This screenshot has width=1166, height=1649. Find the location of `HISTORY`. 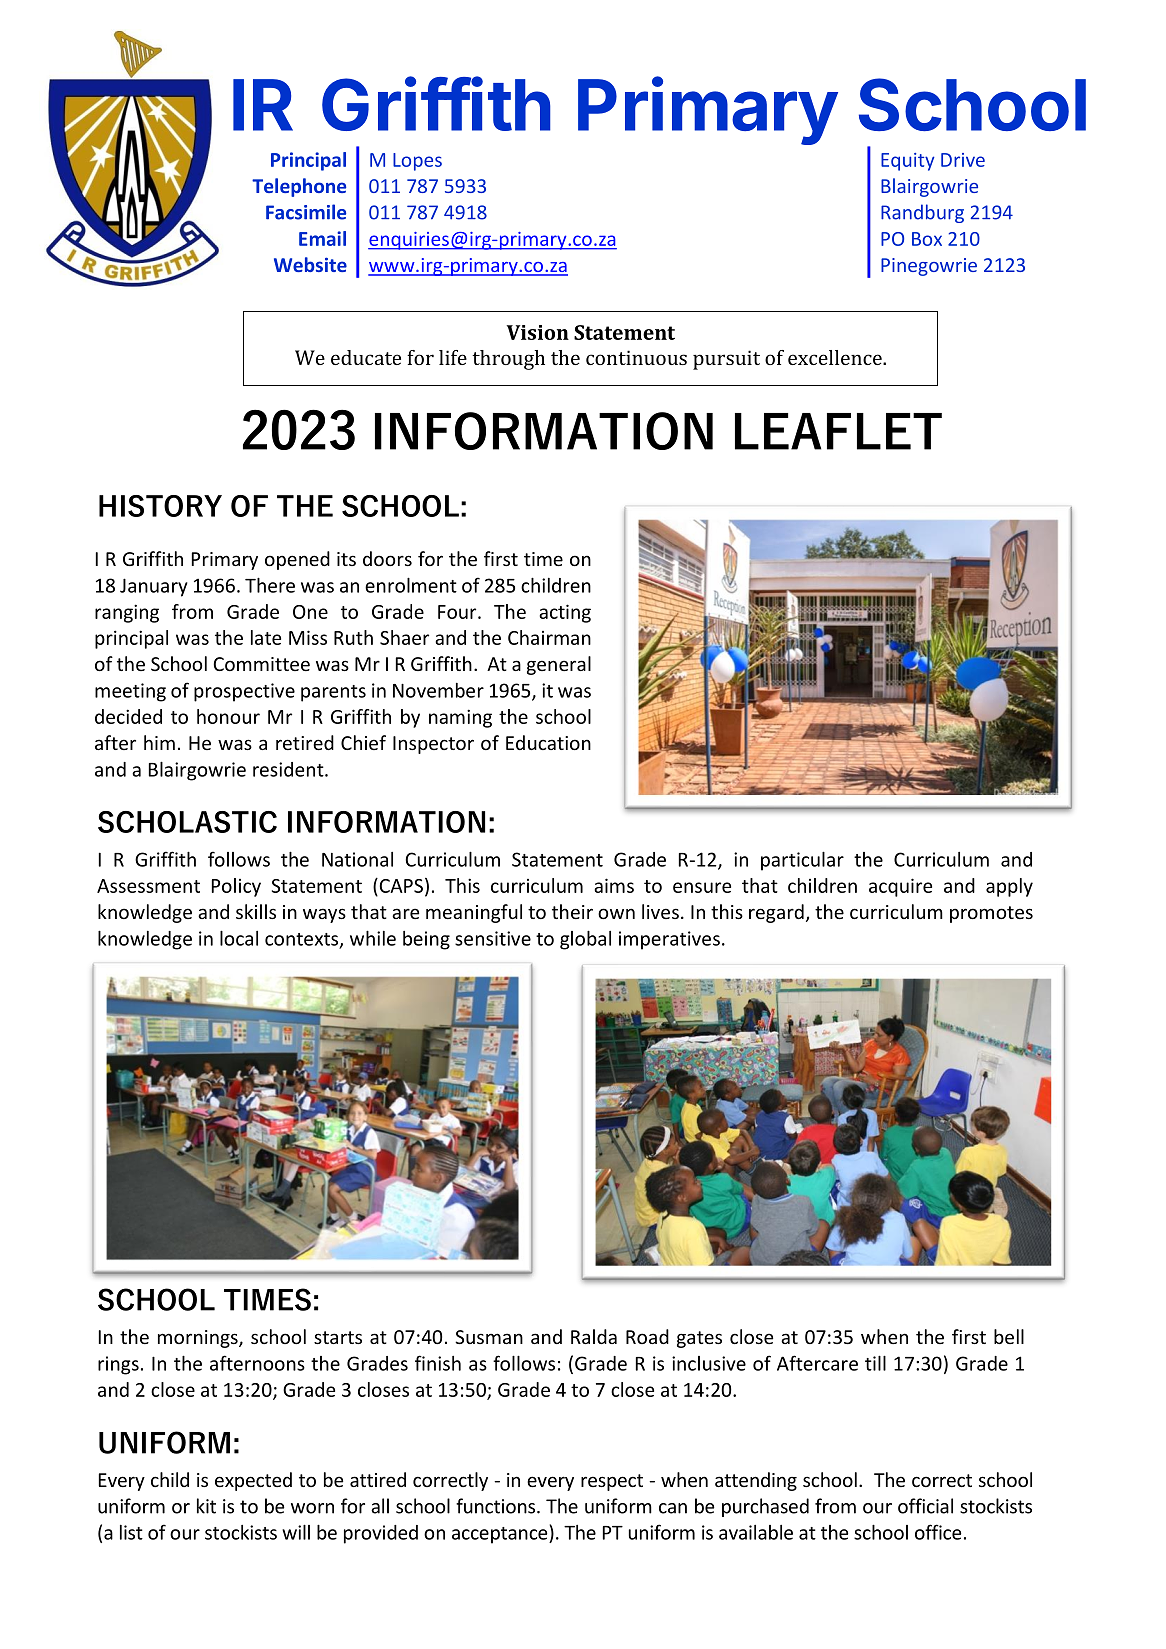

HISTORY is located at coordinates (160, 506).
